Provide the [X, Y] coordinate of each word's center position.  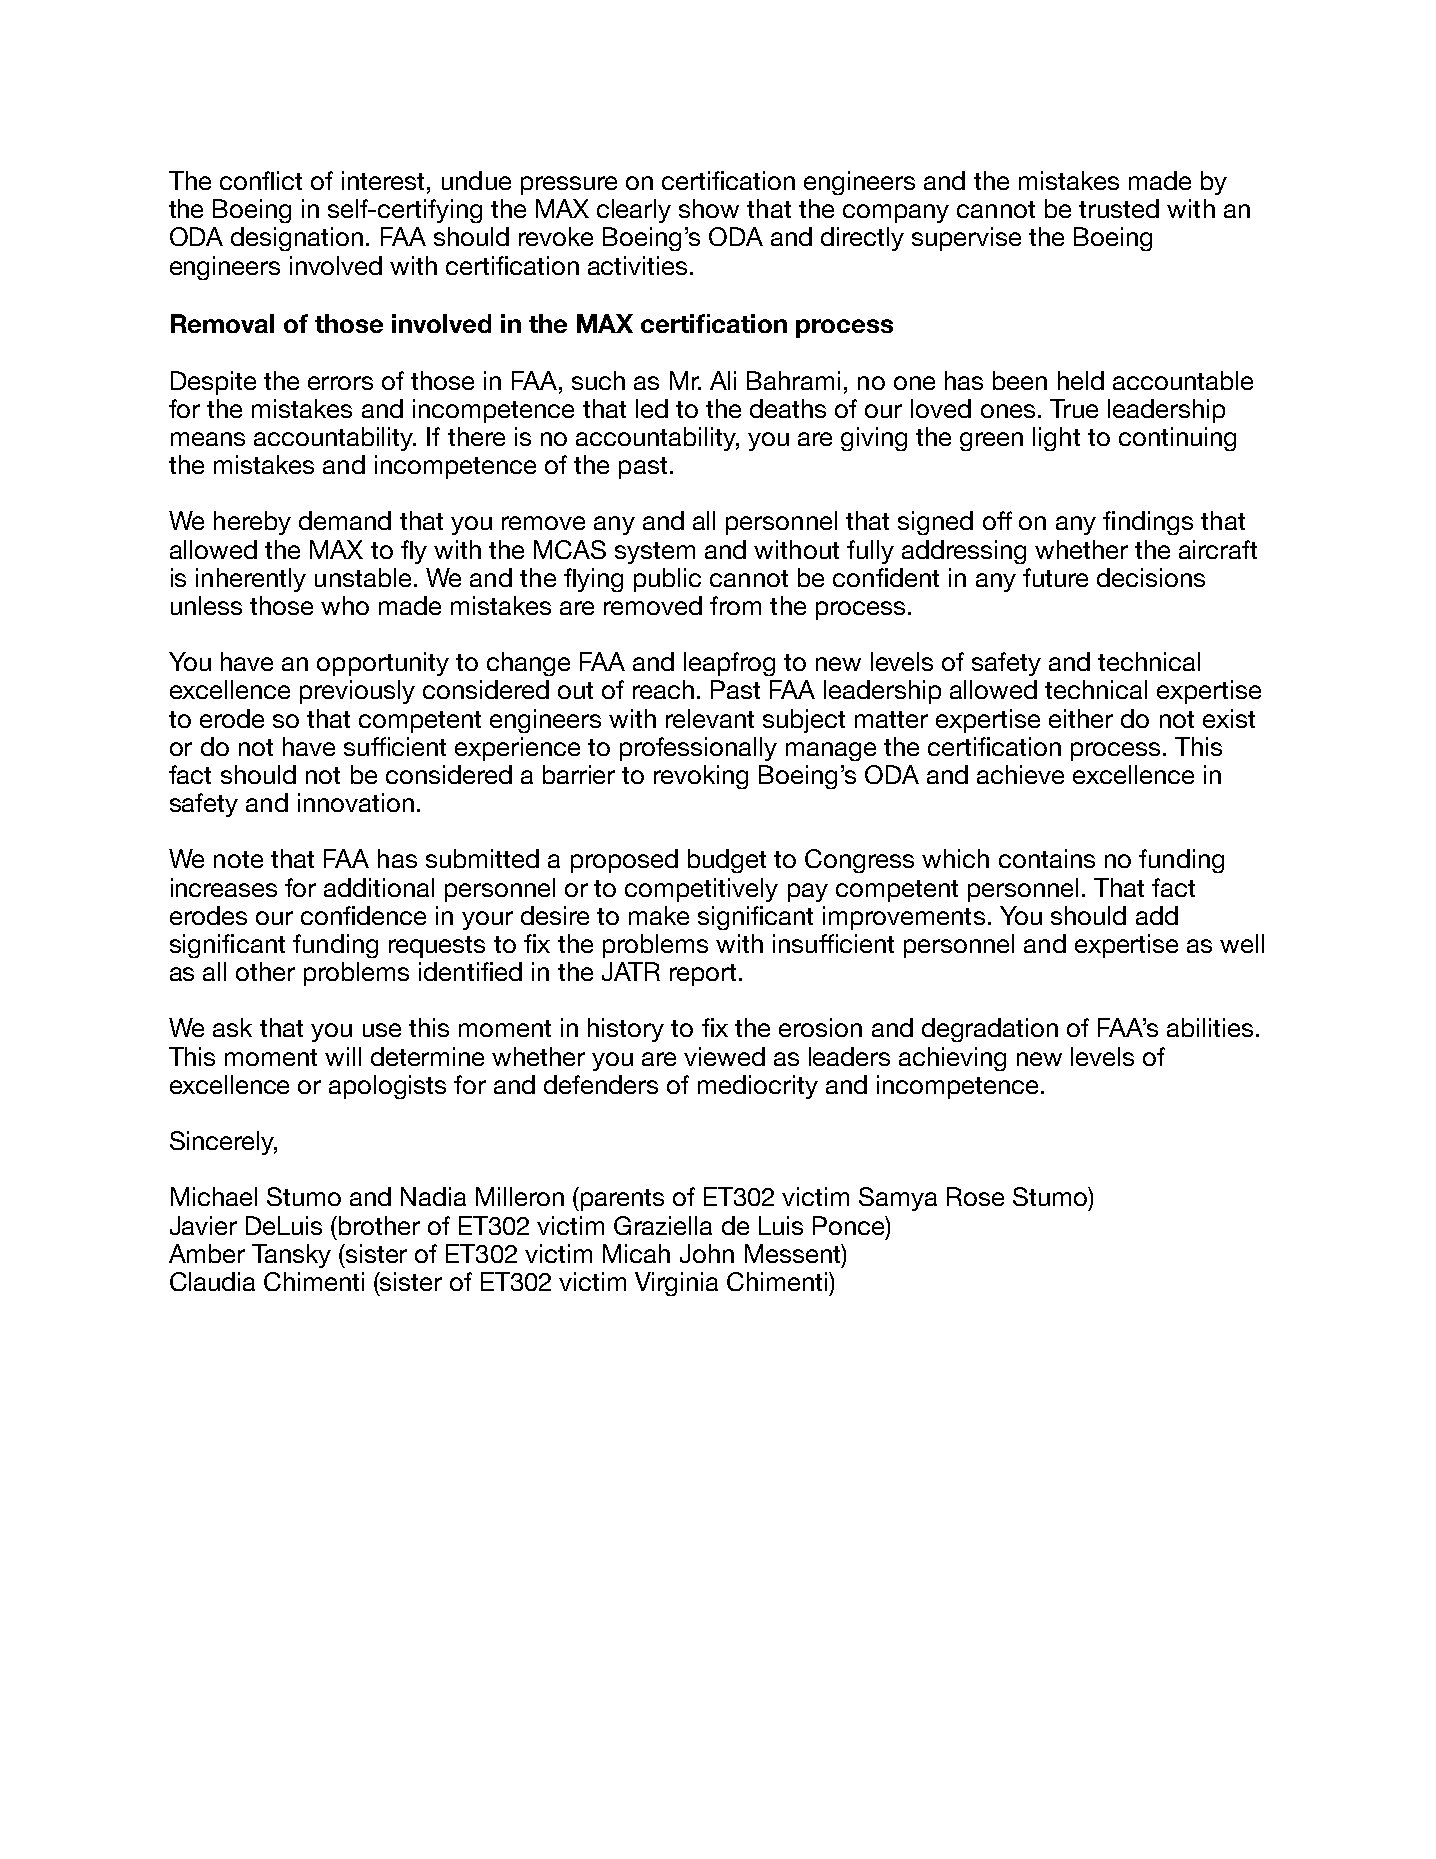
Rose [975, 1196]
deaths [788, 408]
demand [345, 520]
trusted [1119, 208]
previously [357, 692]
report [703, 975]
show [709, 208]
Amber [207, 1253]
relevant [710, 718]
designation [297, 239]
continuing [1177, 439]
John [707, 1253]
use [382, 1030]
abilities [1210, 1027]
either [1081, 718]
